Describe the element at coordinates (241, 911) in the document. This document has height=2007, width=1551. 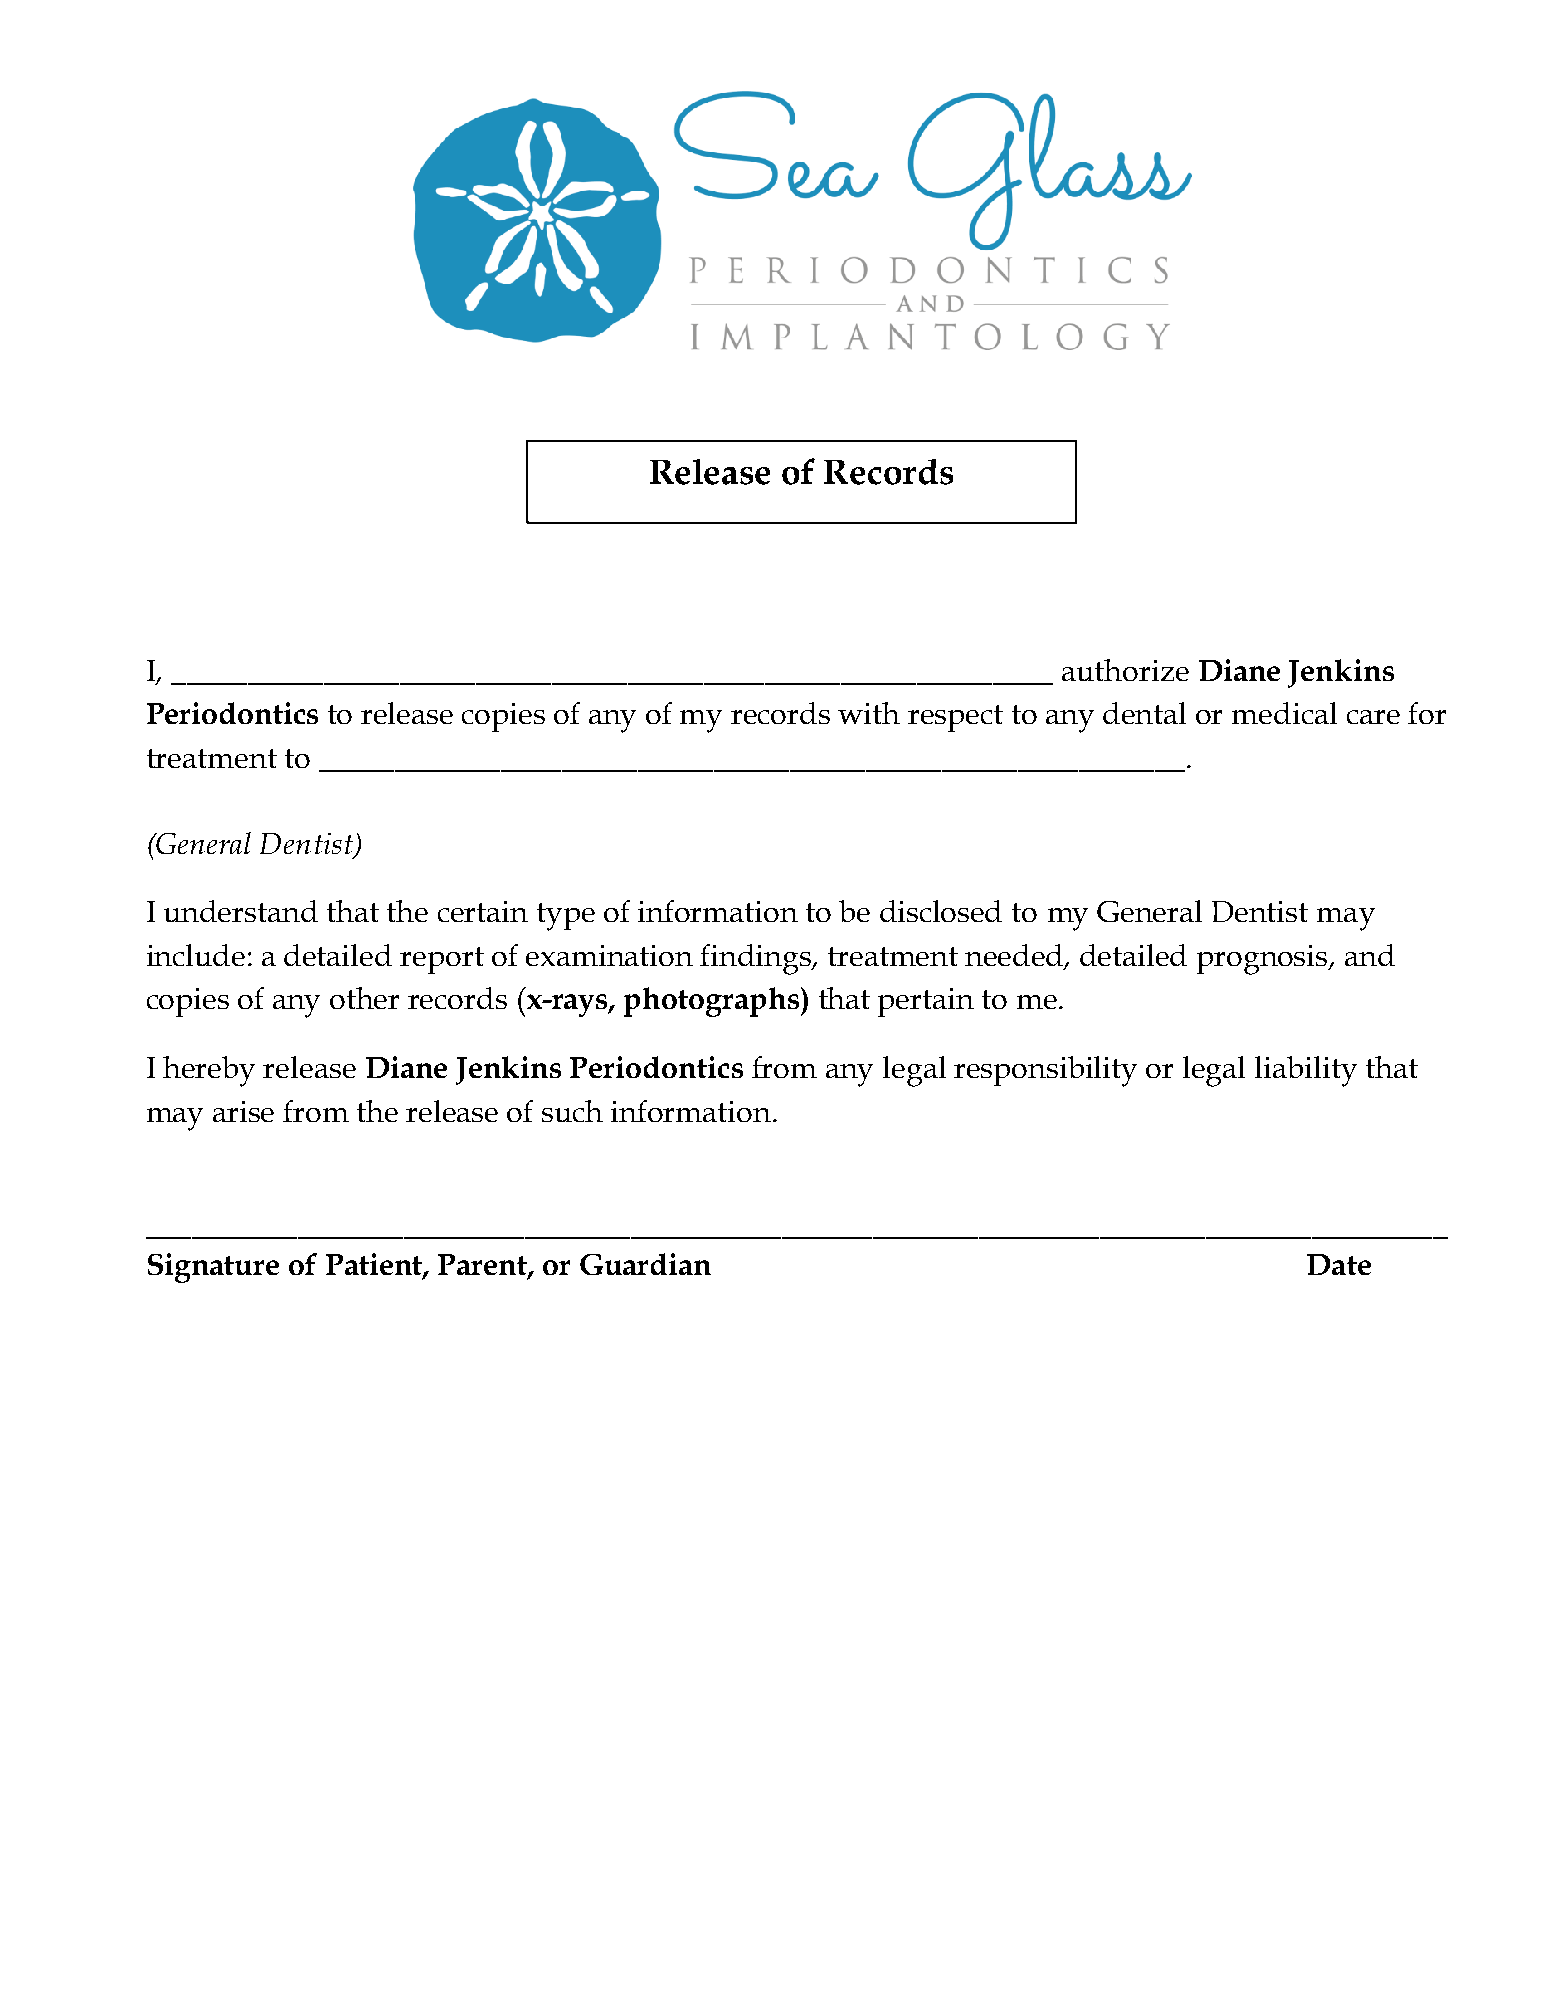
I see `understand` at that location.
